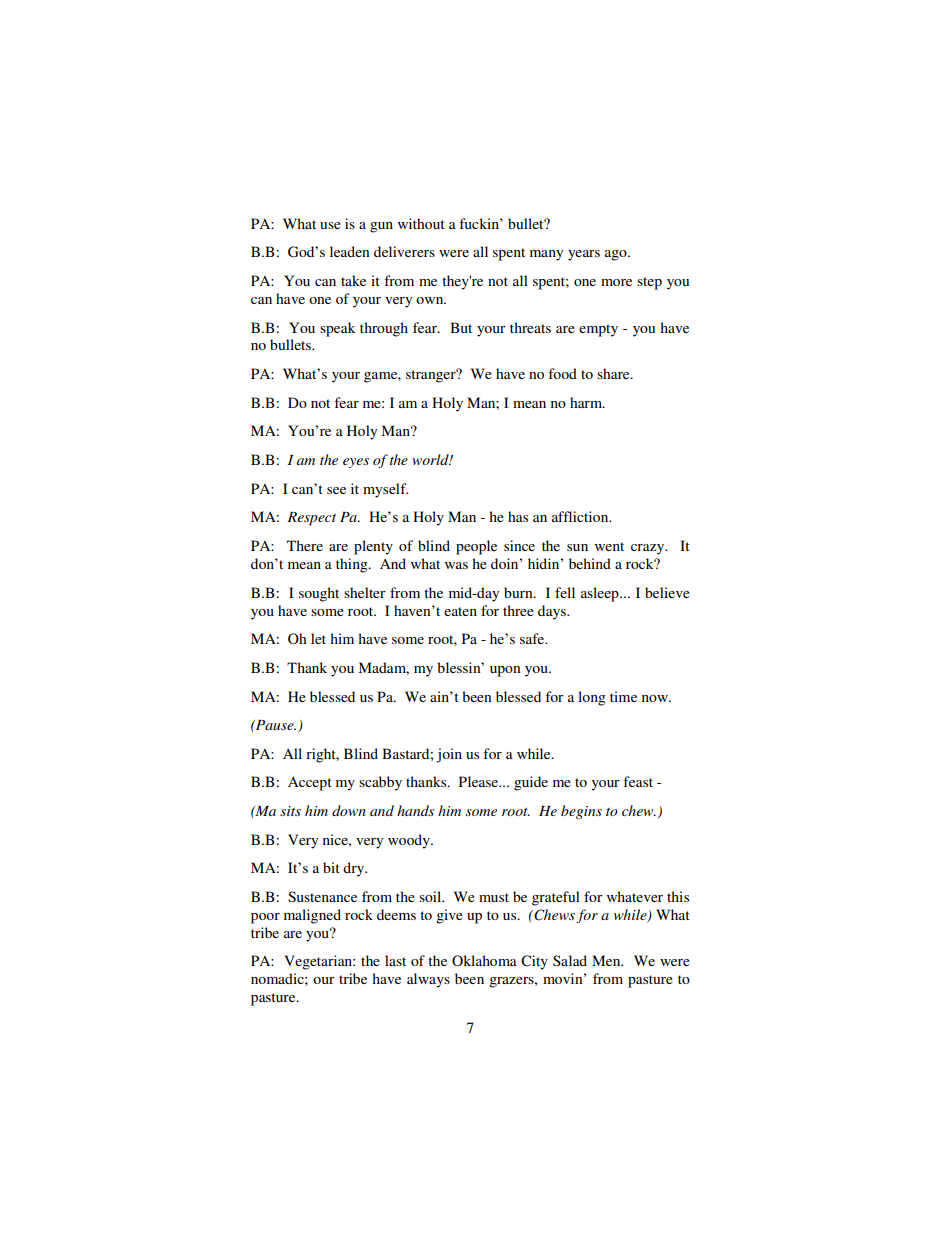 The height and width of the page is (1233, 952). What do you see at coordinates (607, 960) in the page?
I see `Men` at bounding box center [607, 960].
